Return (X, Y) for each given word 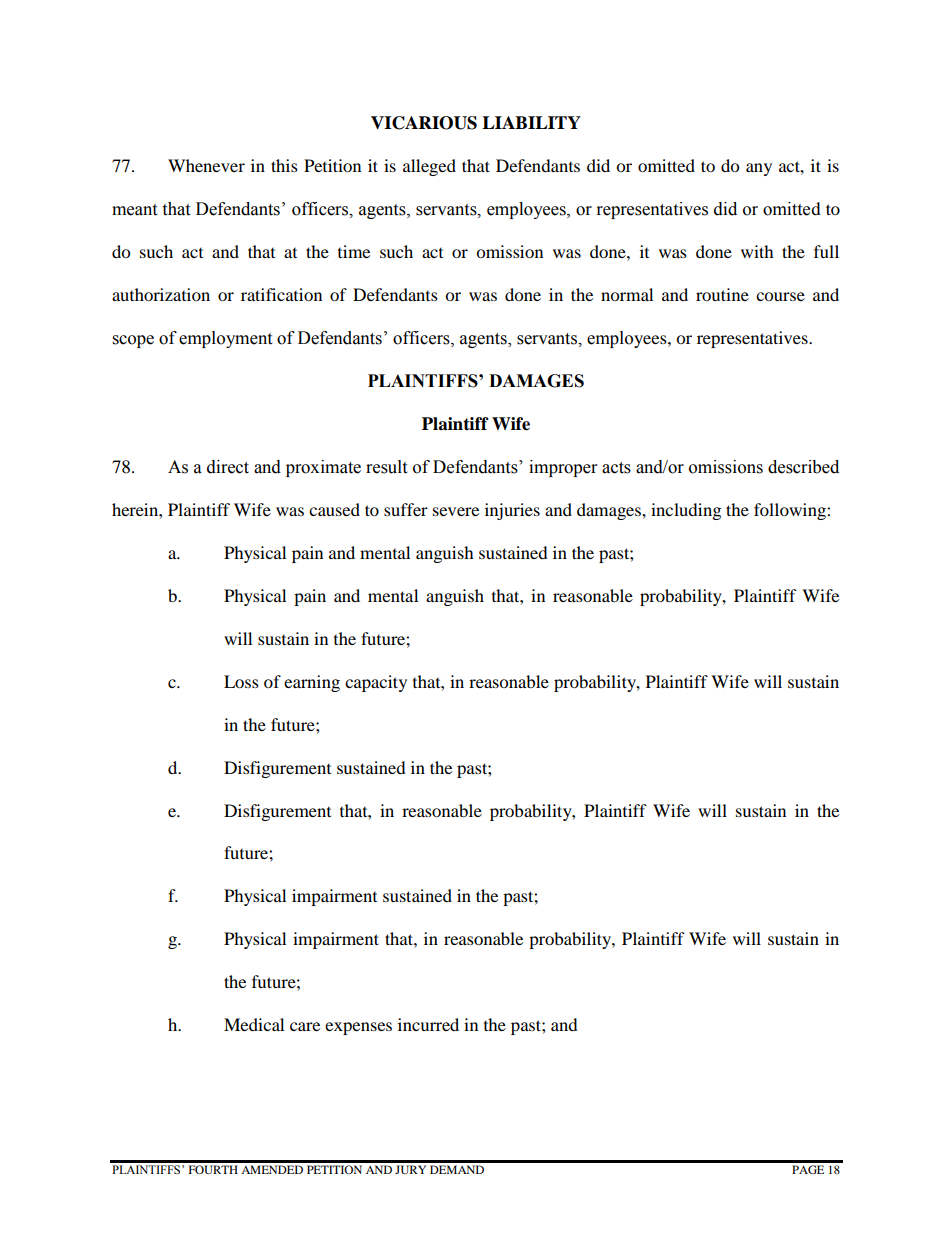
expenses (358, 1028)
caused (334, 509)
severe (456, 511)
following (791, 511)
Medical (254, 1024)
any (759, 169)
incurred (428, 1024)
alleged (429, 167)
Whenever (206, 165)
